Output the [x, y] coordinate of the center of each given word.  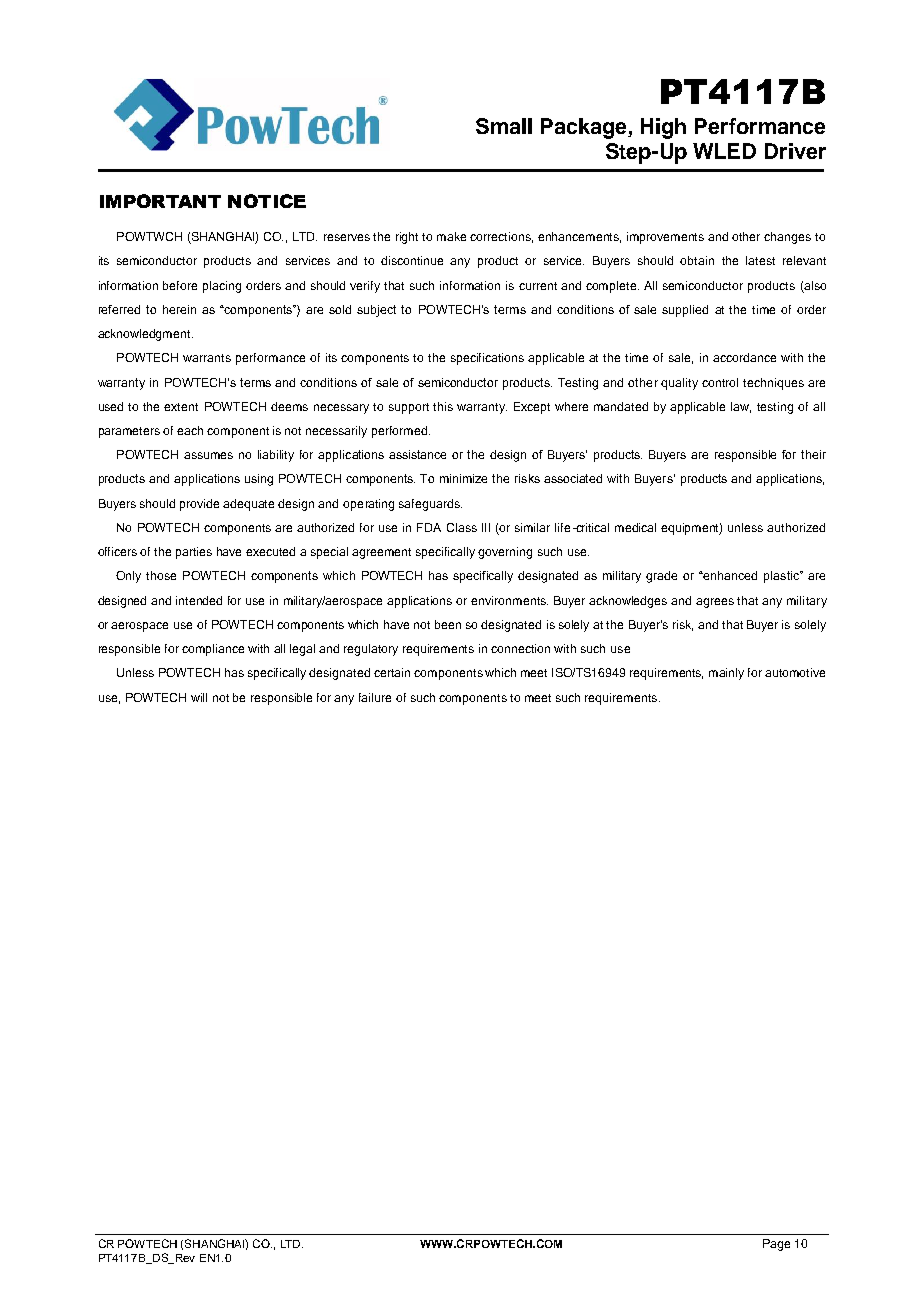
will [199, 697]
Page [776, 1245]
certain [392, 672]
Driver [795, 151]
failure [375, 697]
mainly [726, 674]
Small [504, 126]
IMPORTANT [160, 201]
